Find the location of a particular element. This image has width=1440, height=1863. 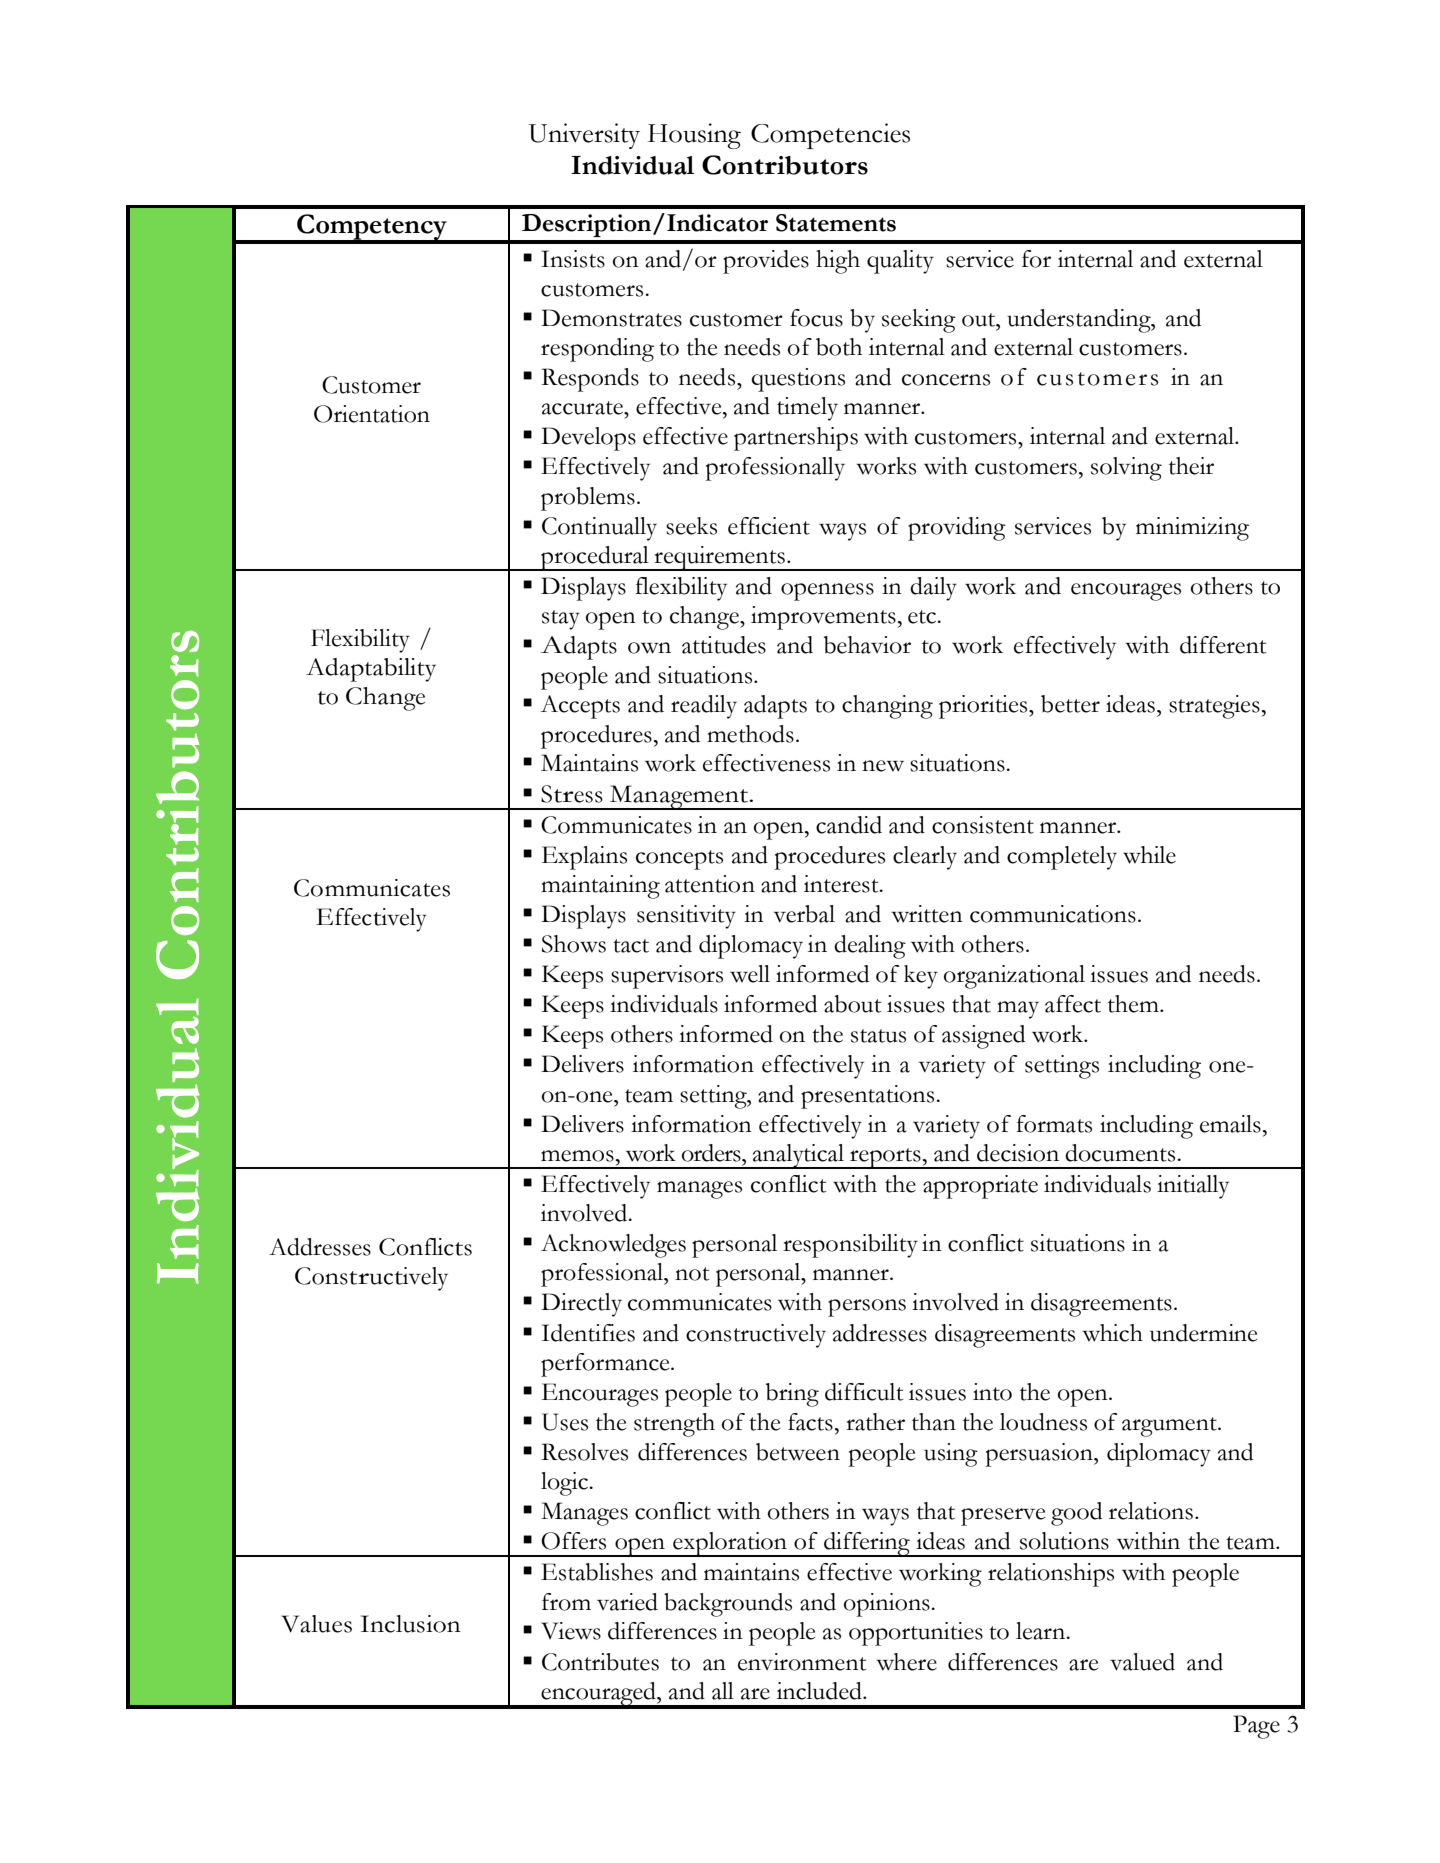

Adaptability is located at coordinates (371, 670).
